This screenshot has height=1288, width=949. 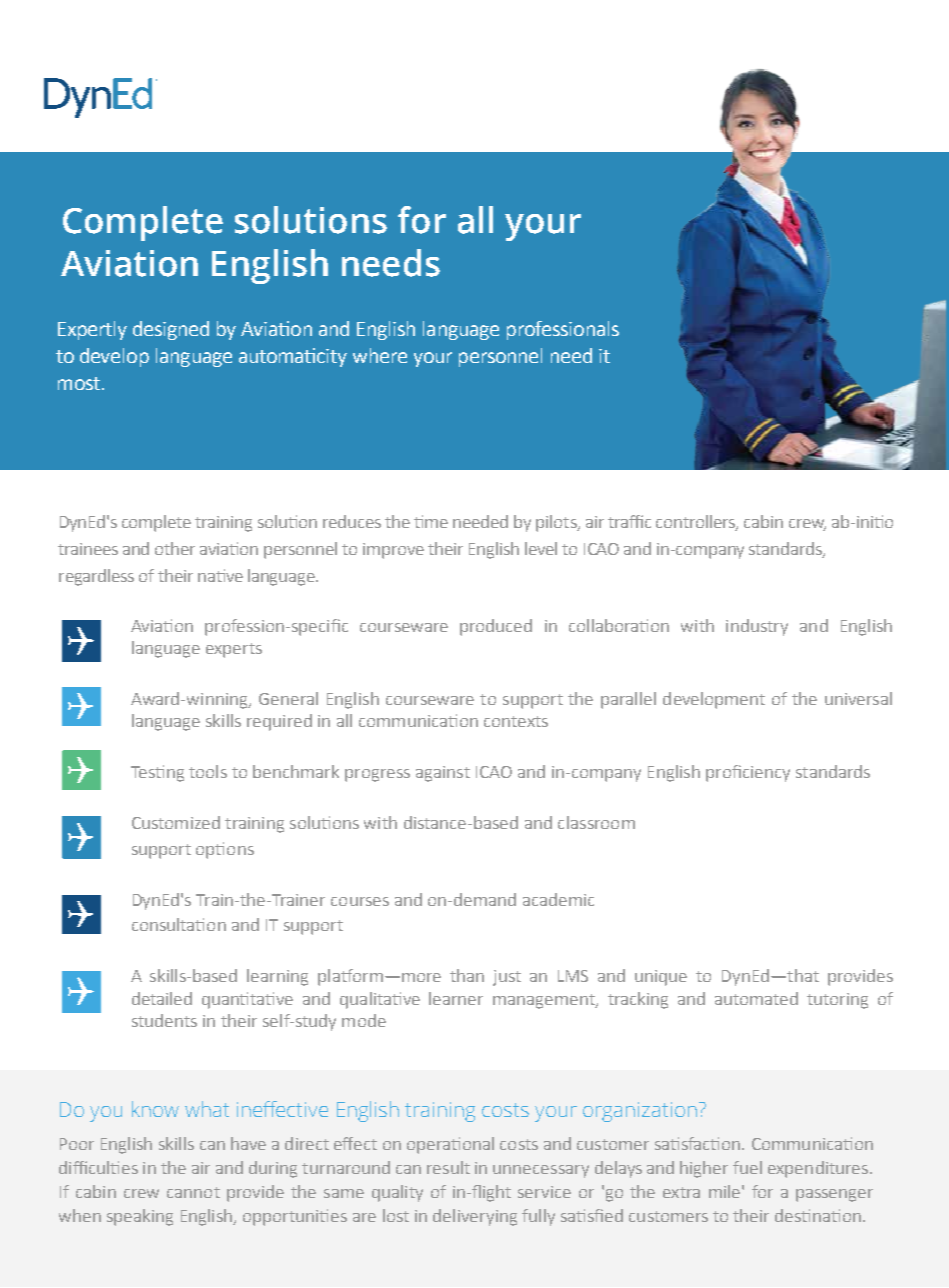 I want to click on universal, so click(x=858, y=698).
